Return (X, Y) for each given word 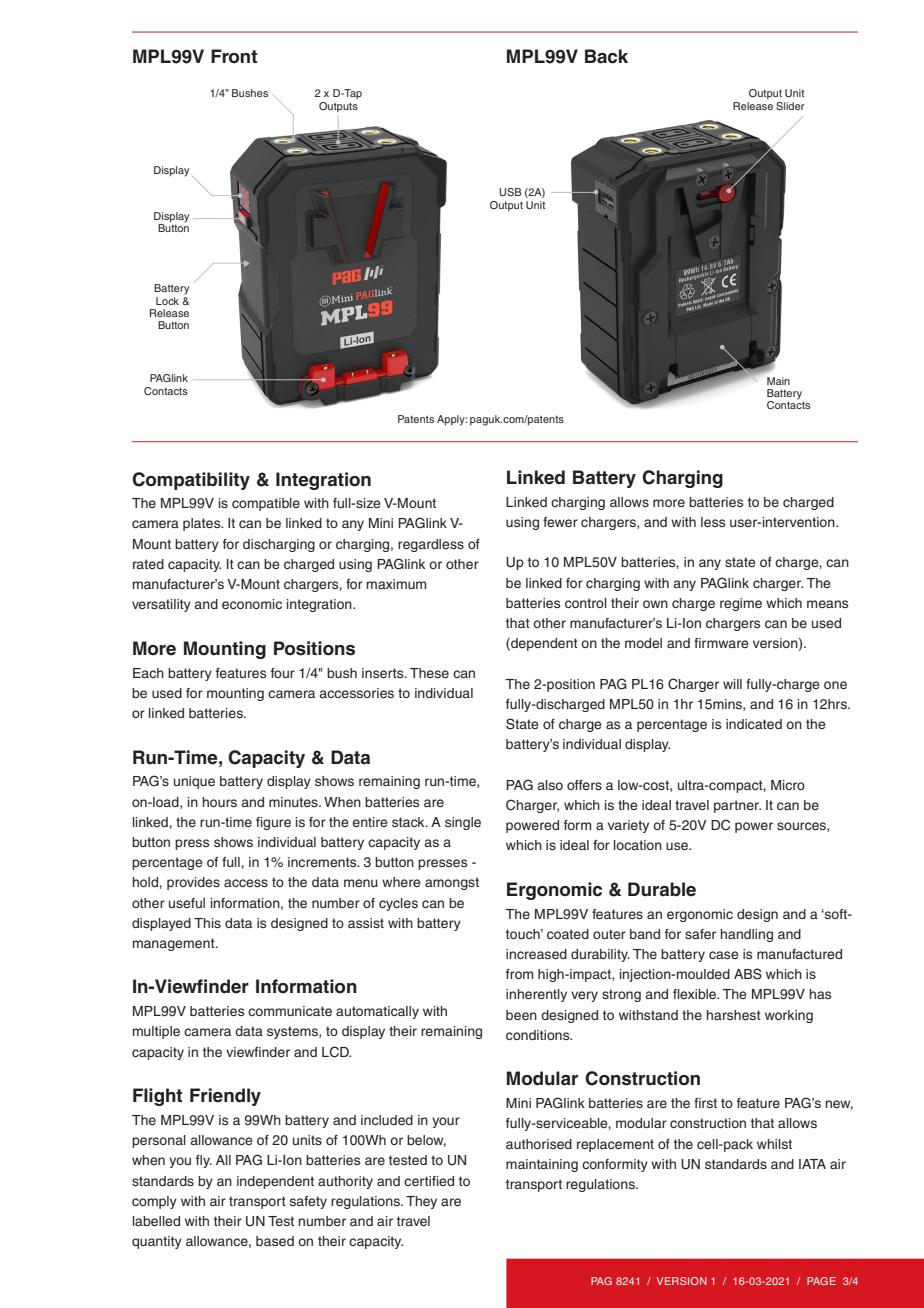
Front (234, 56)
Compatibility (191, 481)
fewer (560, 522)
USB (510, 192)
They (421, 1202)
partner (737, 806)
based (275, 1241)
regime (741, 604)
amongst (452, 883)
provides (193, 883)
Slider (790, 106)
